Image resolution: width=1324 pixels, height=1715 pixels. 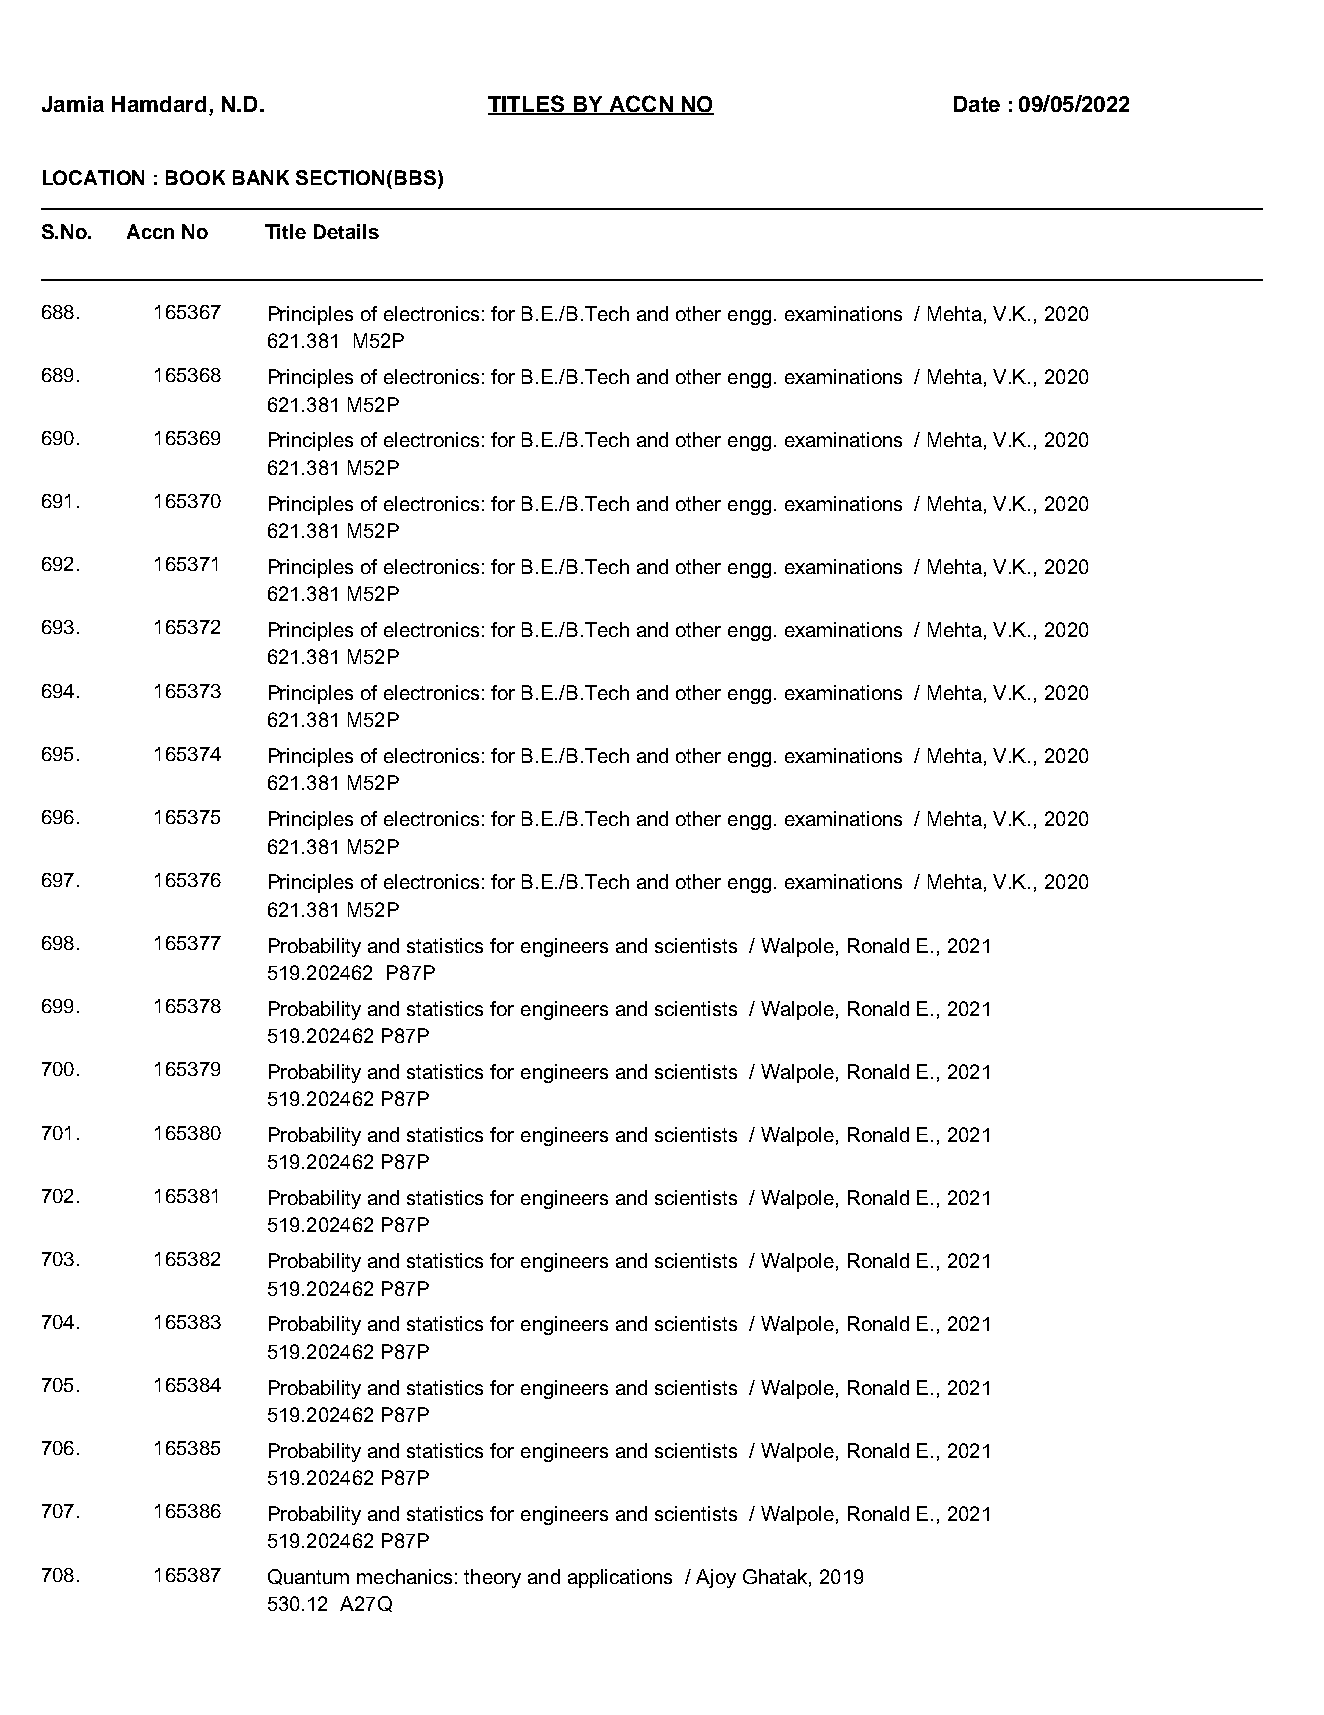 What do you see at coordinates (977, 104) in the document?
I see `Date` at bounding box center [977, 104].
